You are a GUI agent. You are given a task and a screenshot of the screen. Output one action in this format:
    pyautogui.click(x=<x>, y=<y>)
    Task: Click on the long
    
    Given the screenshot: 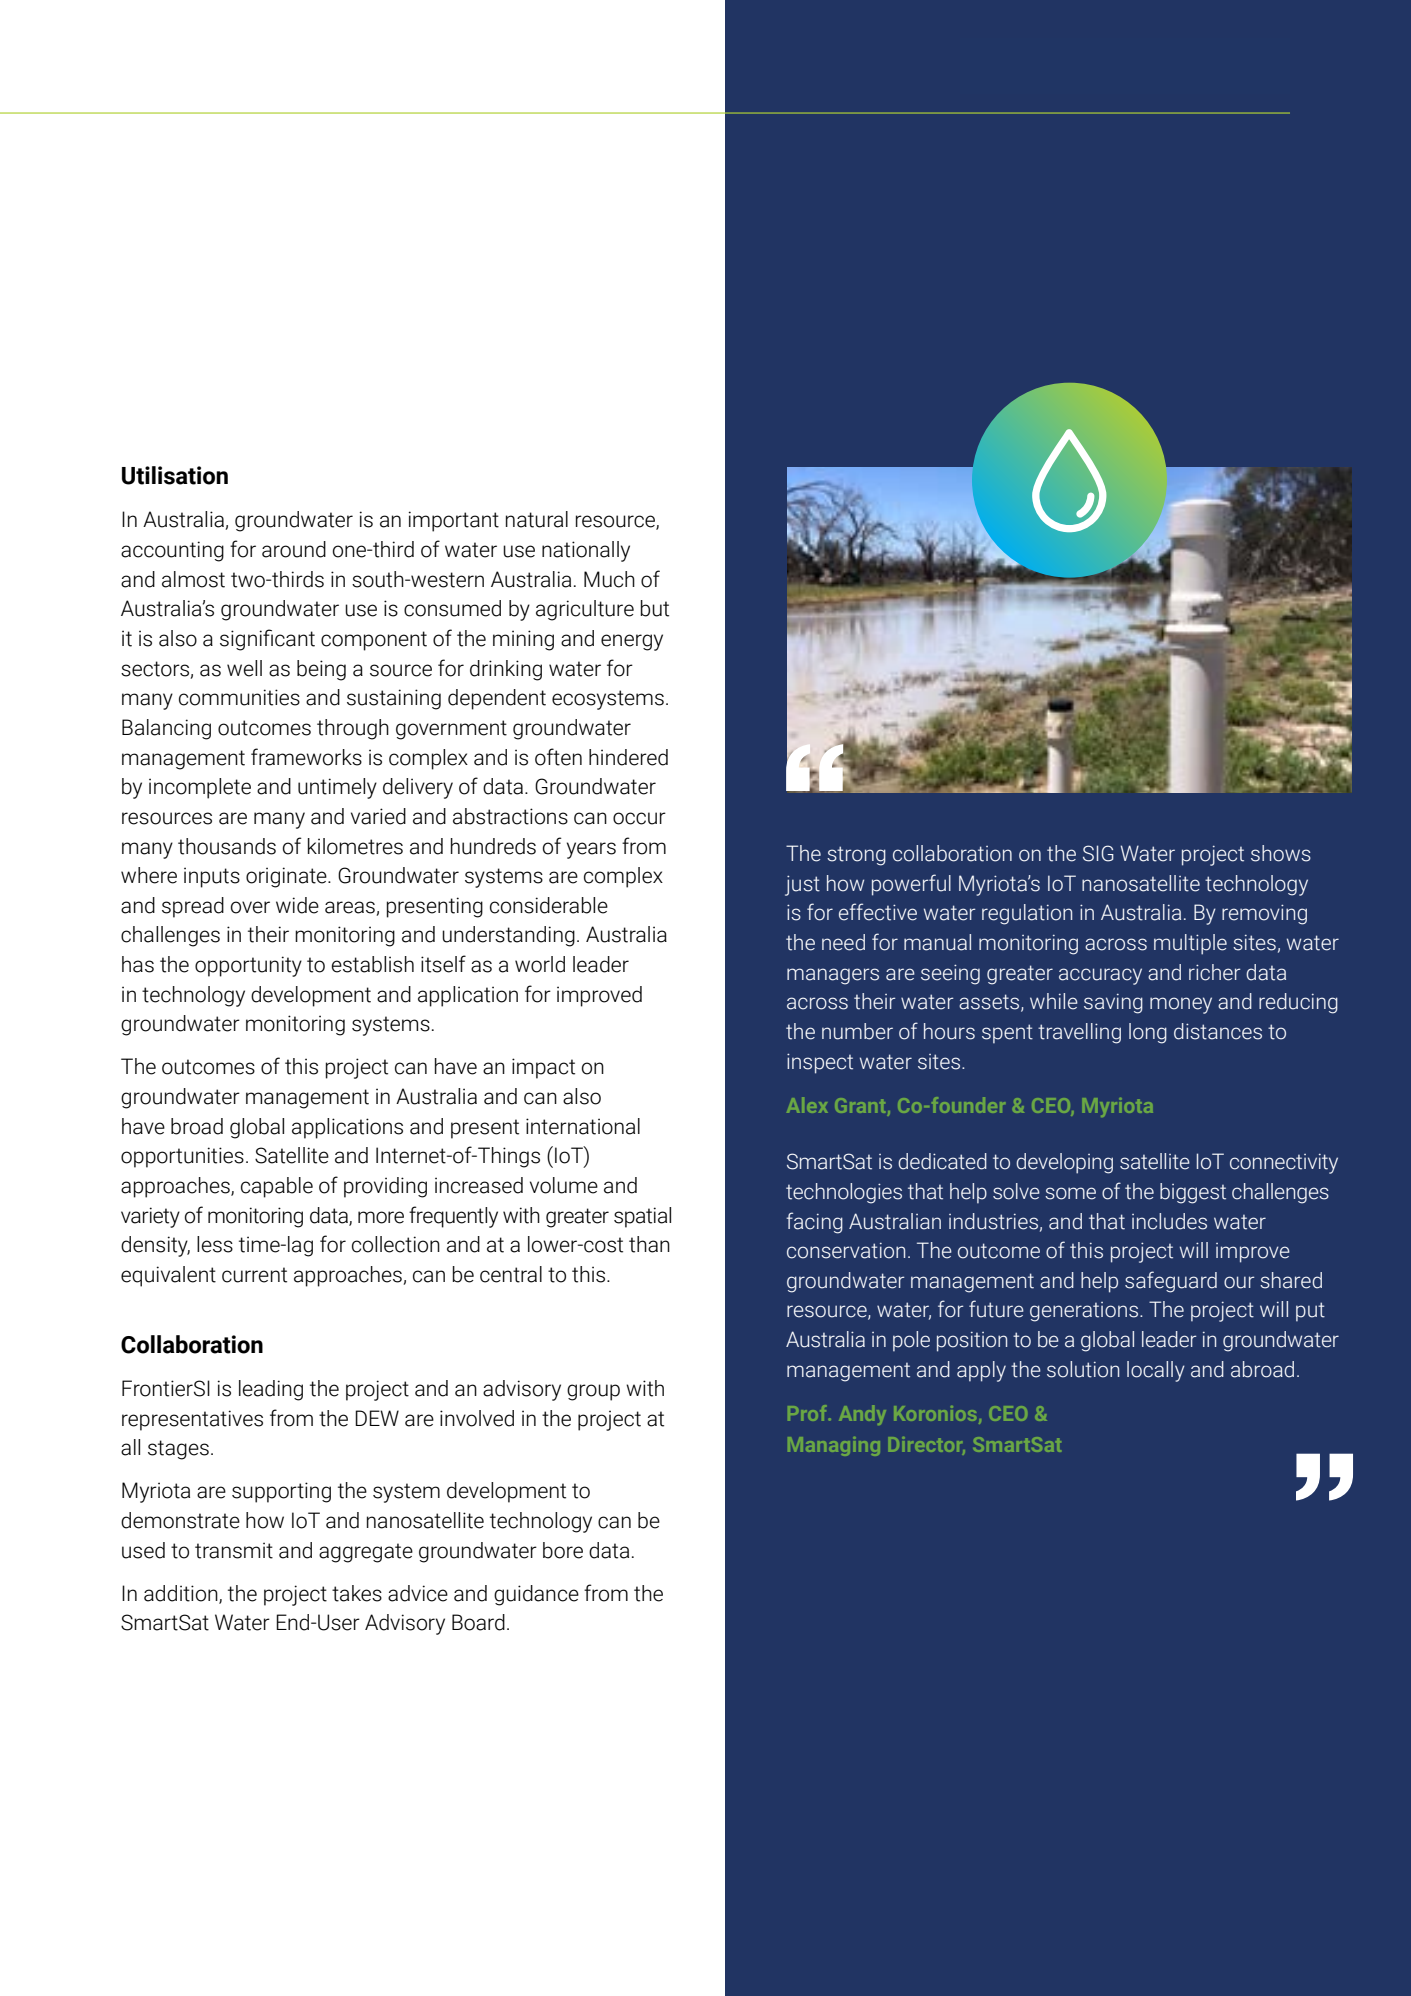 What is the action you would take?
    pyautogui.click(x=1148, y=1033)
